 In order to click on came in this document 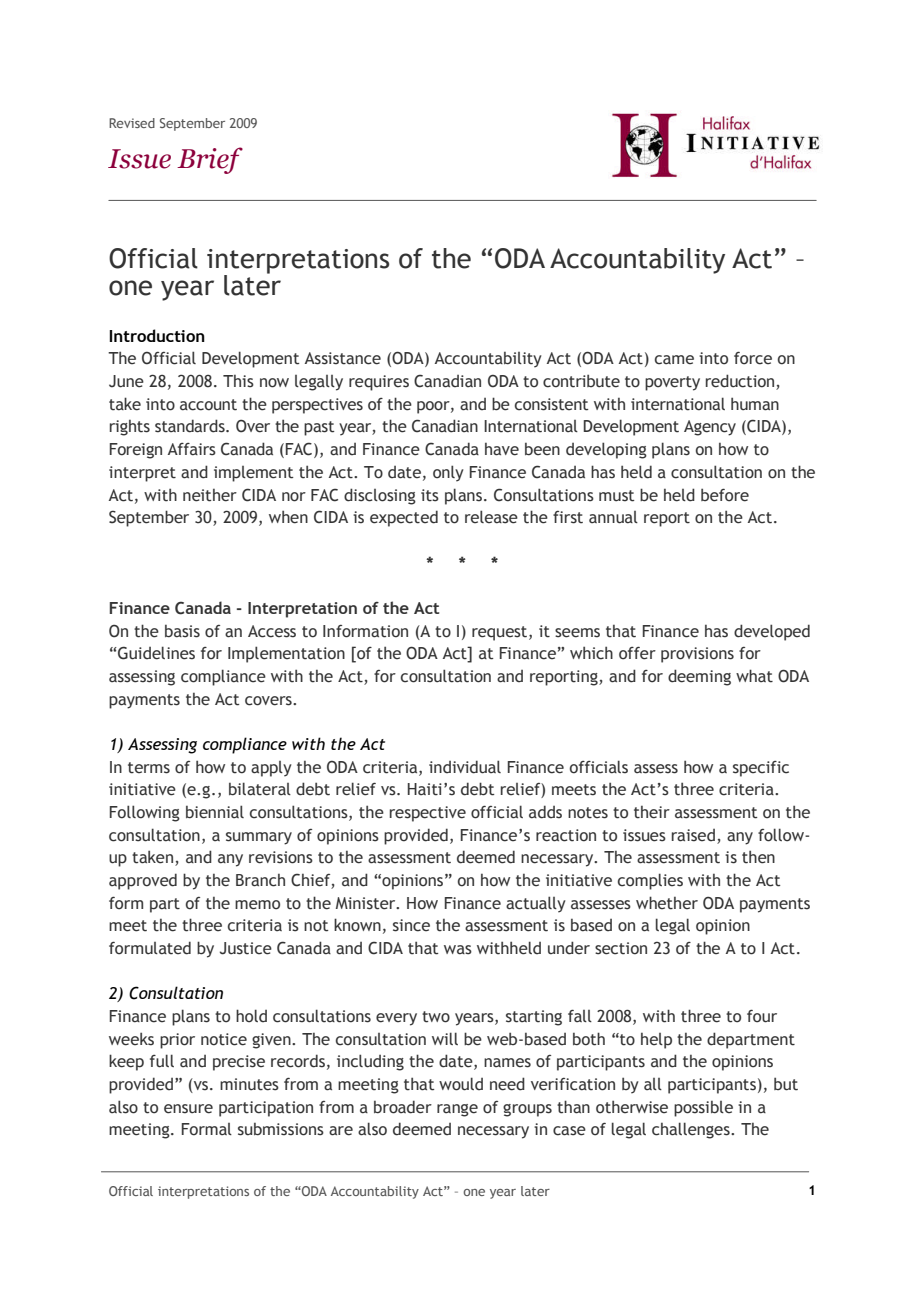, I will do `click(674, 360)`.
